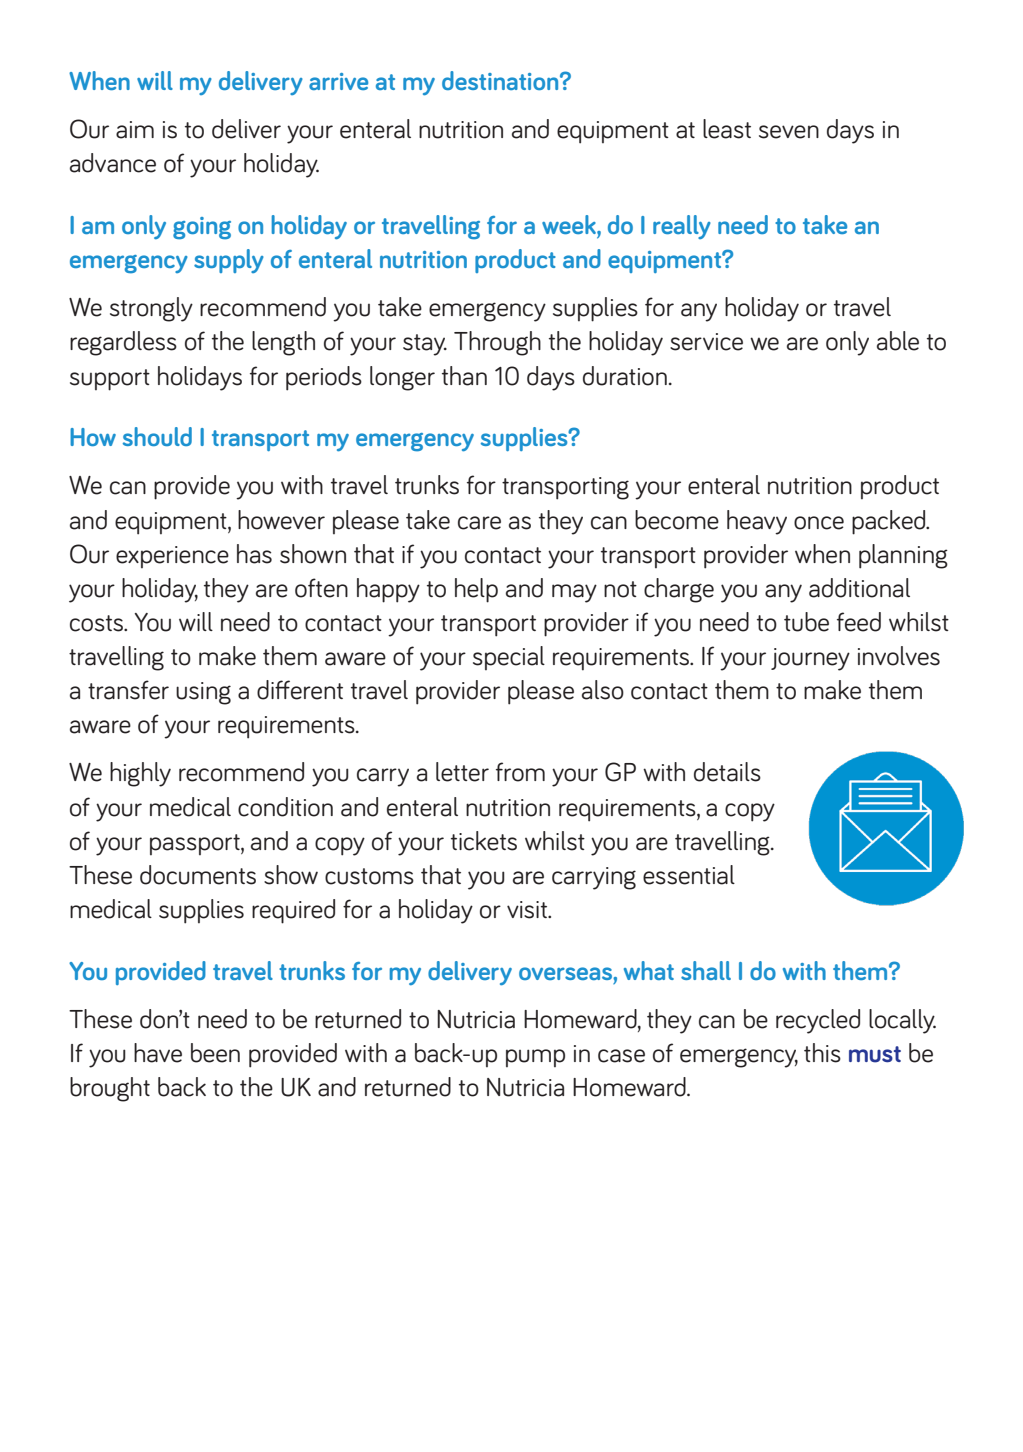 The width and height of the image is (1023, 1452). Describe the element at coordinates (135, 130) in the image. I see `aim` at that location.
